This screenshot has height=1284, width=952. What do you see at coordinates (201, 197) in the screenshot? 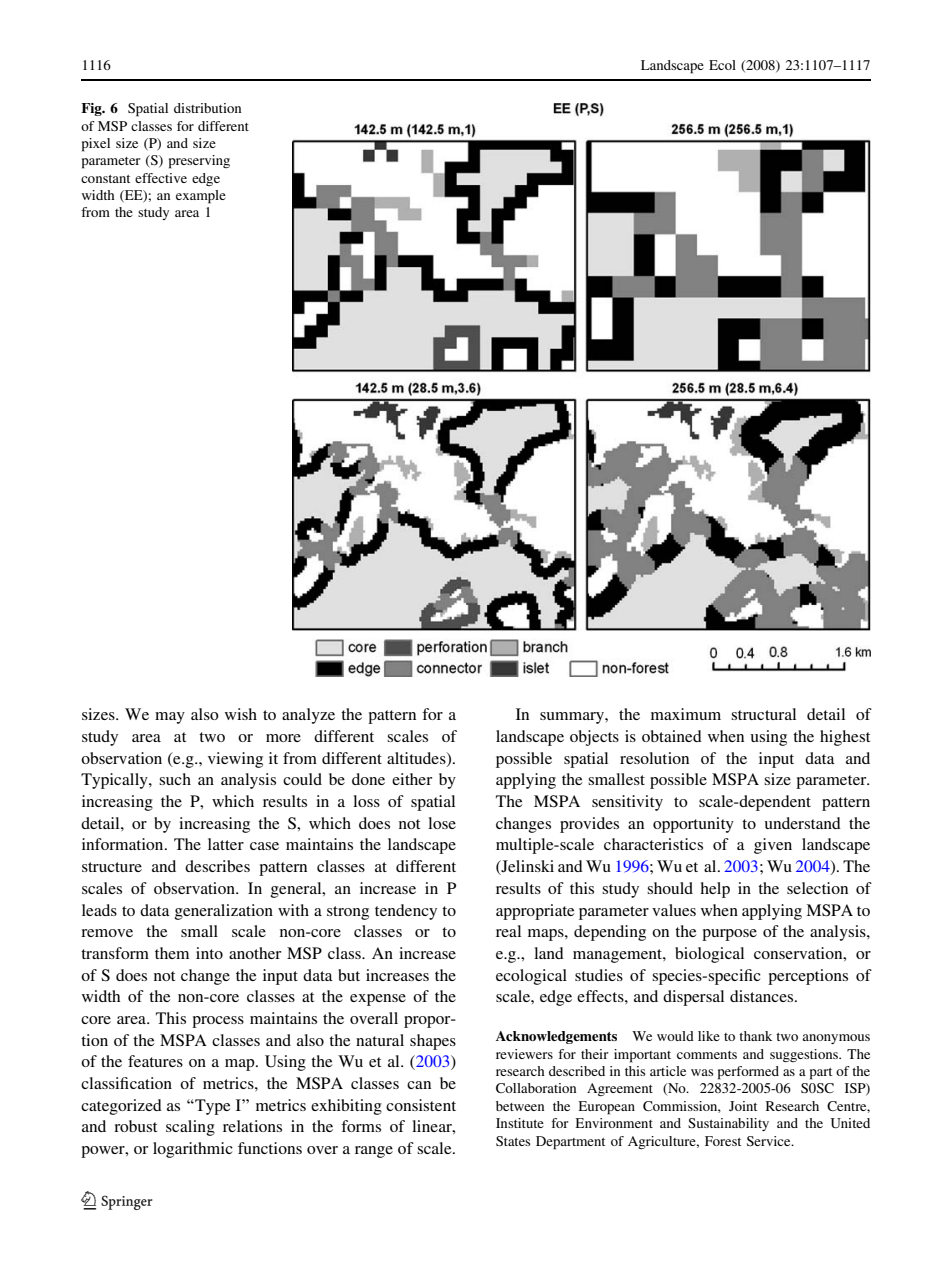
I see `example` at bounding box center [201, 197].
